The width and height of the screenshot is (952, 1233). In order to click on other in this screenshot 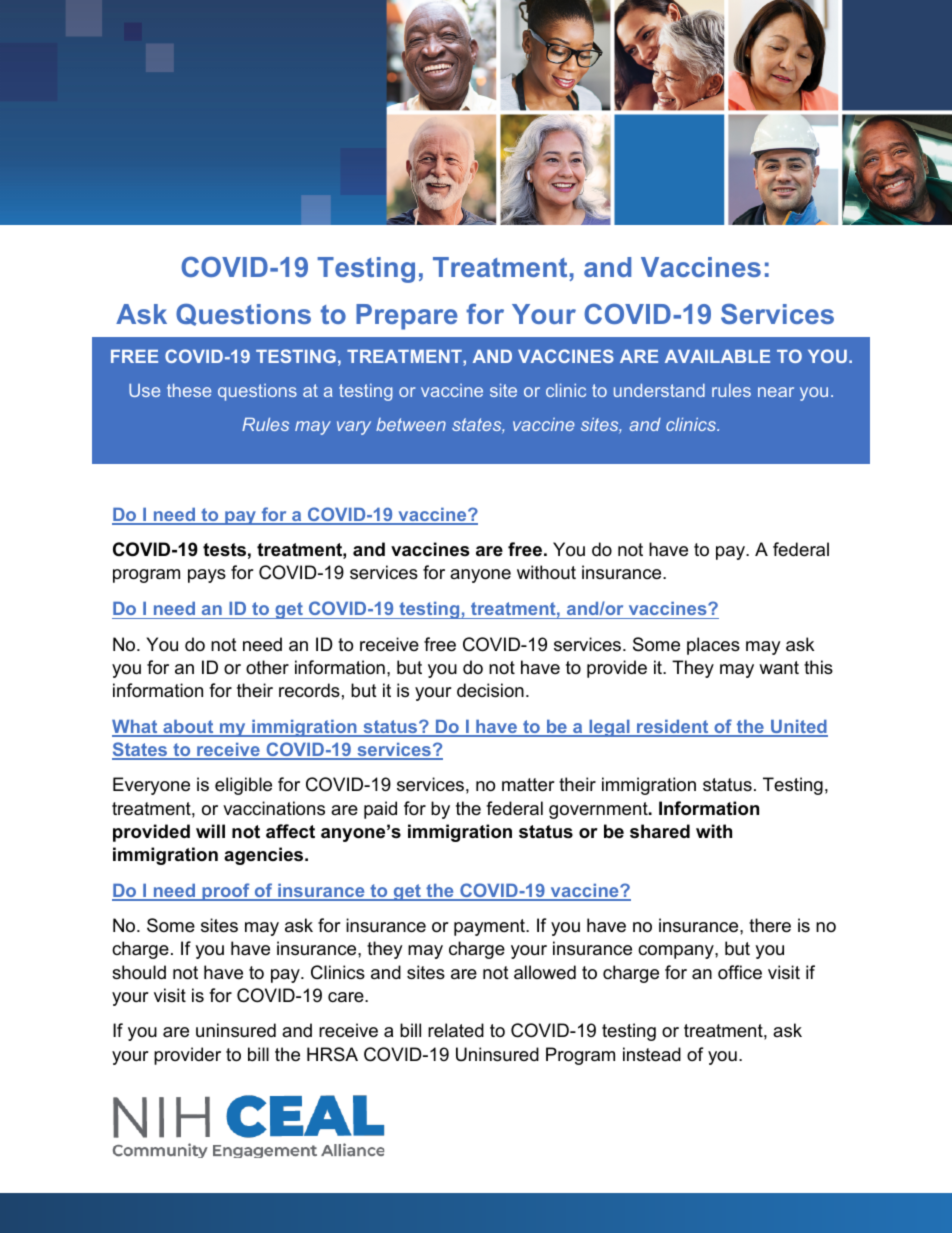, I will do `click(267, 667)`.
